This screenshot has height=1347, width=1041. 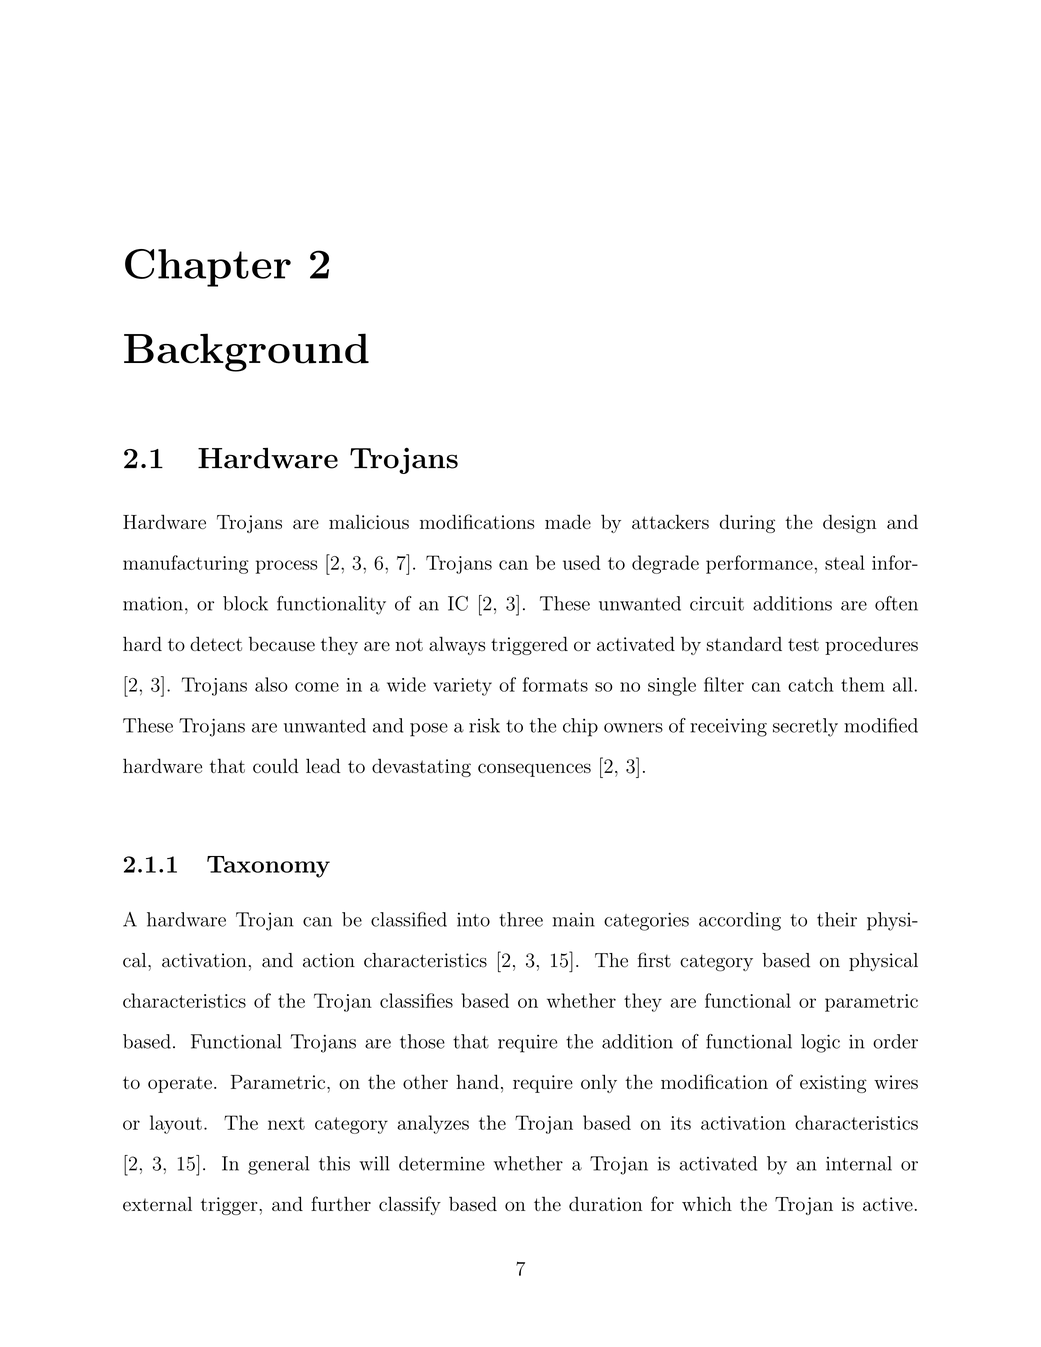 I want to click on made, so click(x=568, y=521).
